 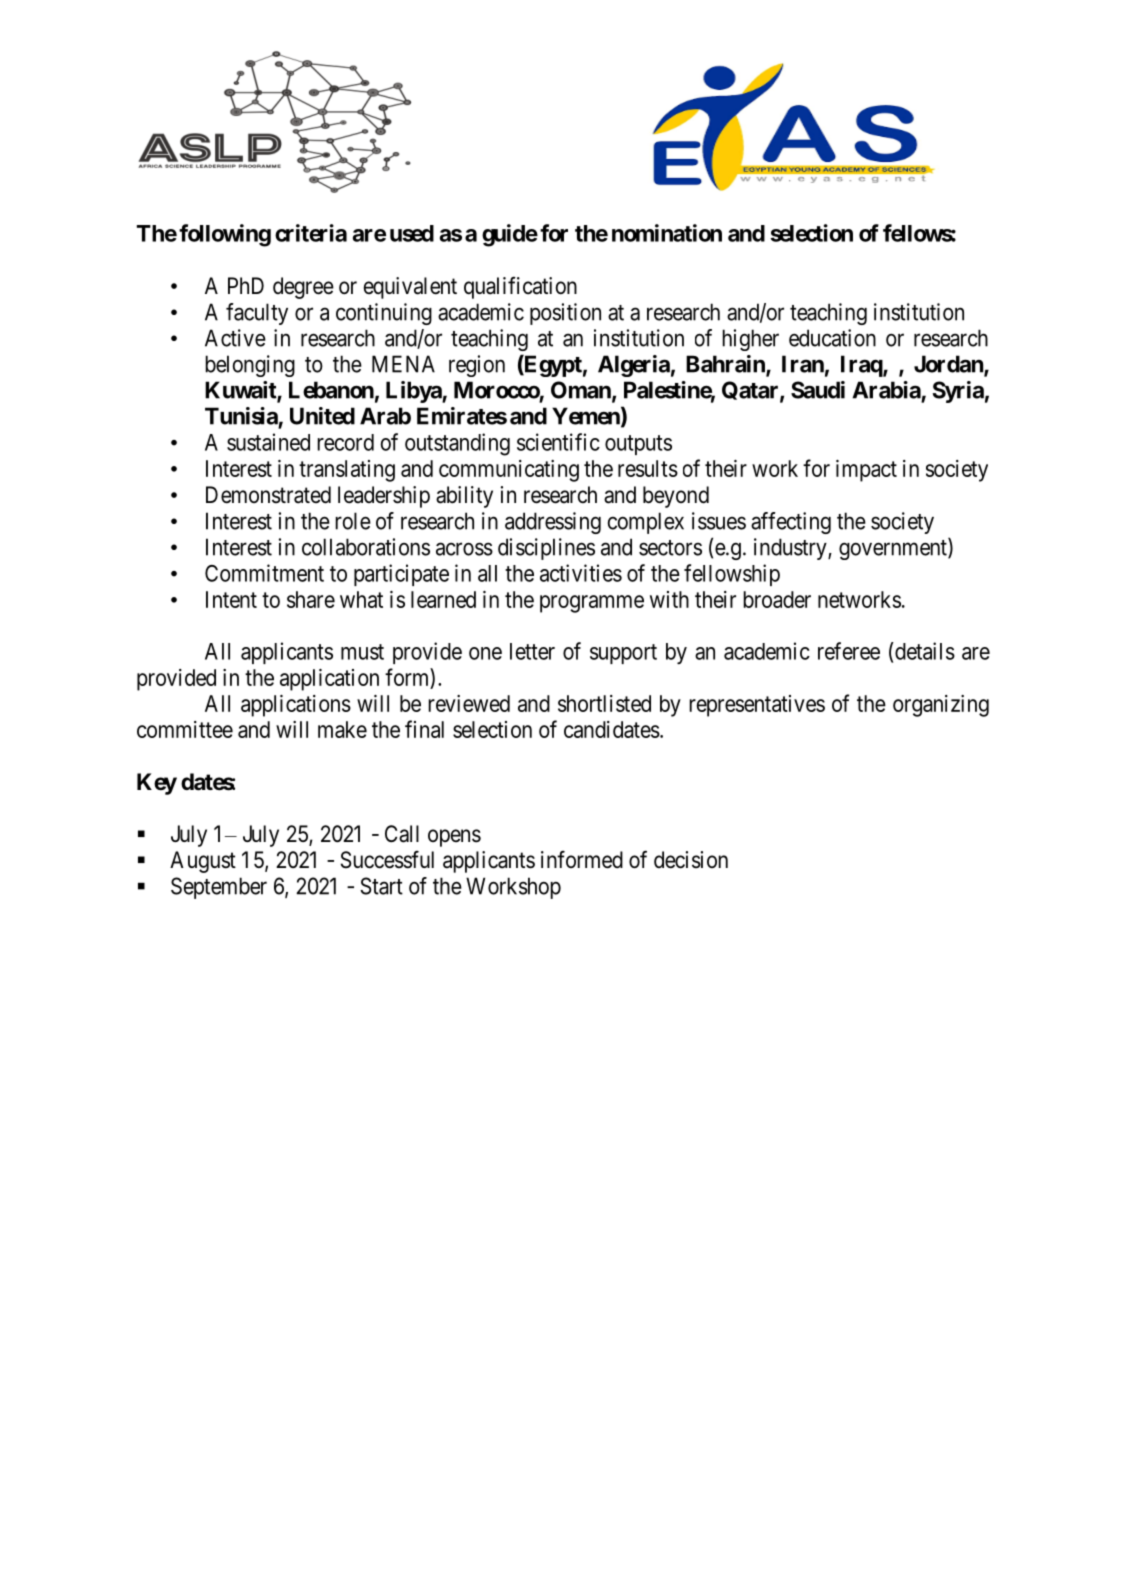 What do you see at coordinates (894, 550) in the screenshot?
I see `government` at bounding box center [894, 550].
